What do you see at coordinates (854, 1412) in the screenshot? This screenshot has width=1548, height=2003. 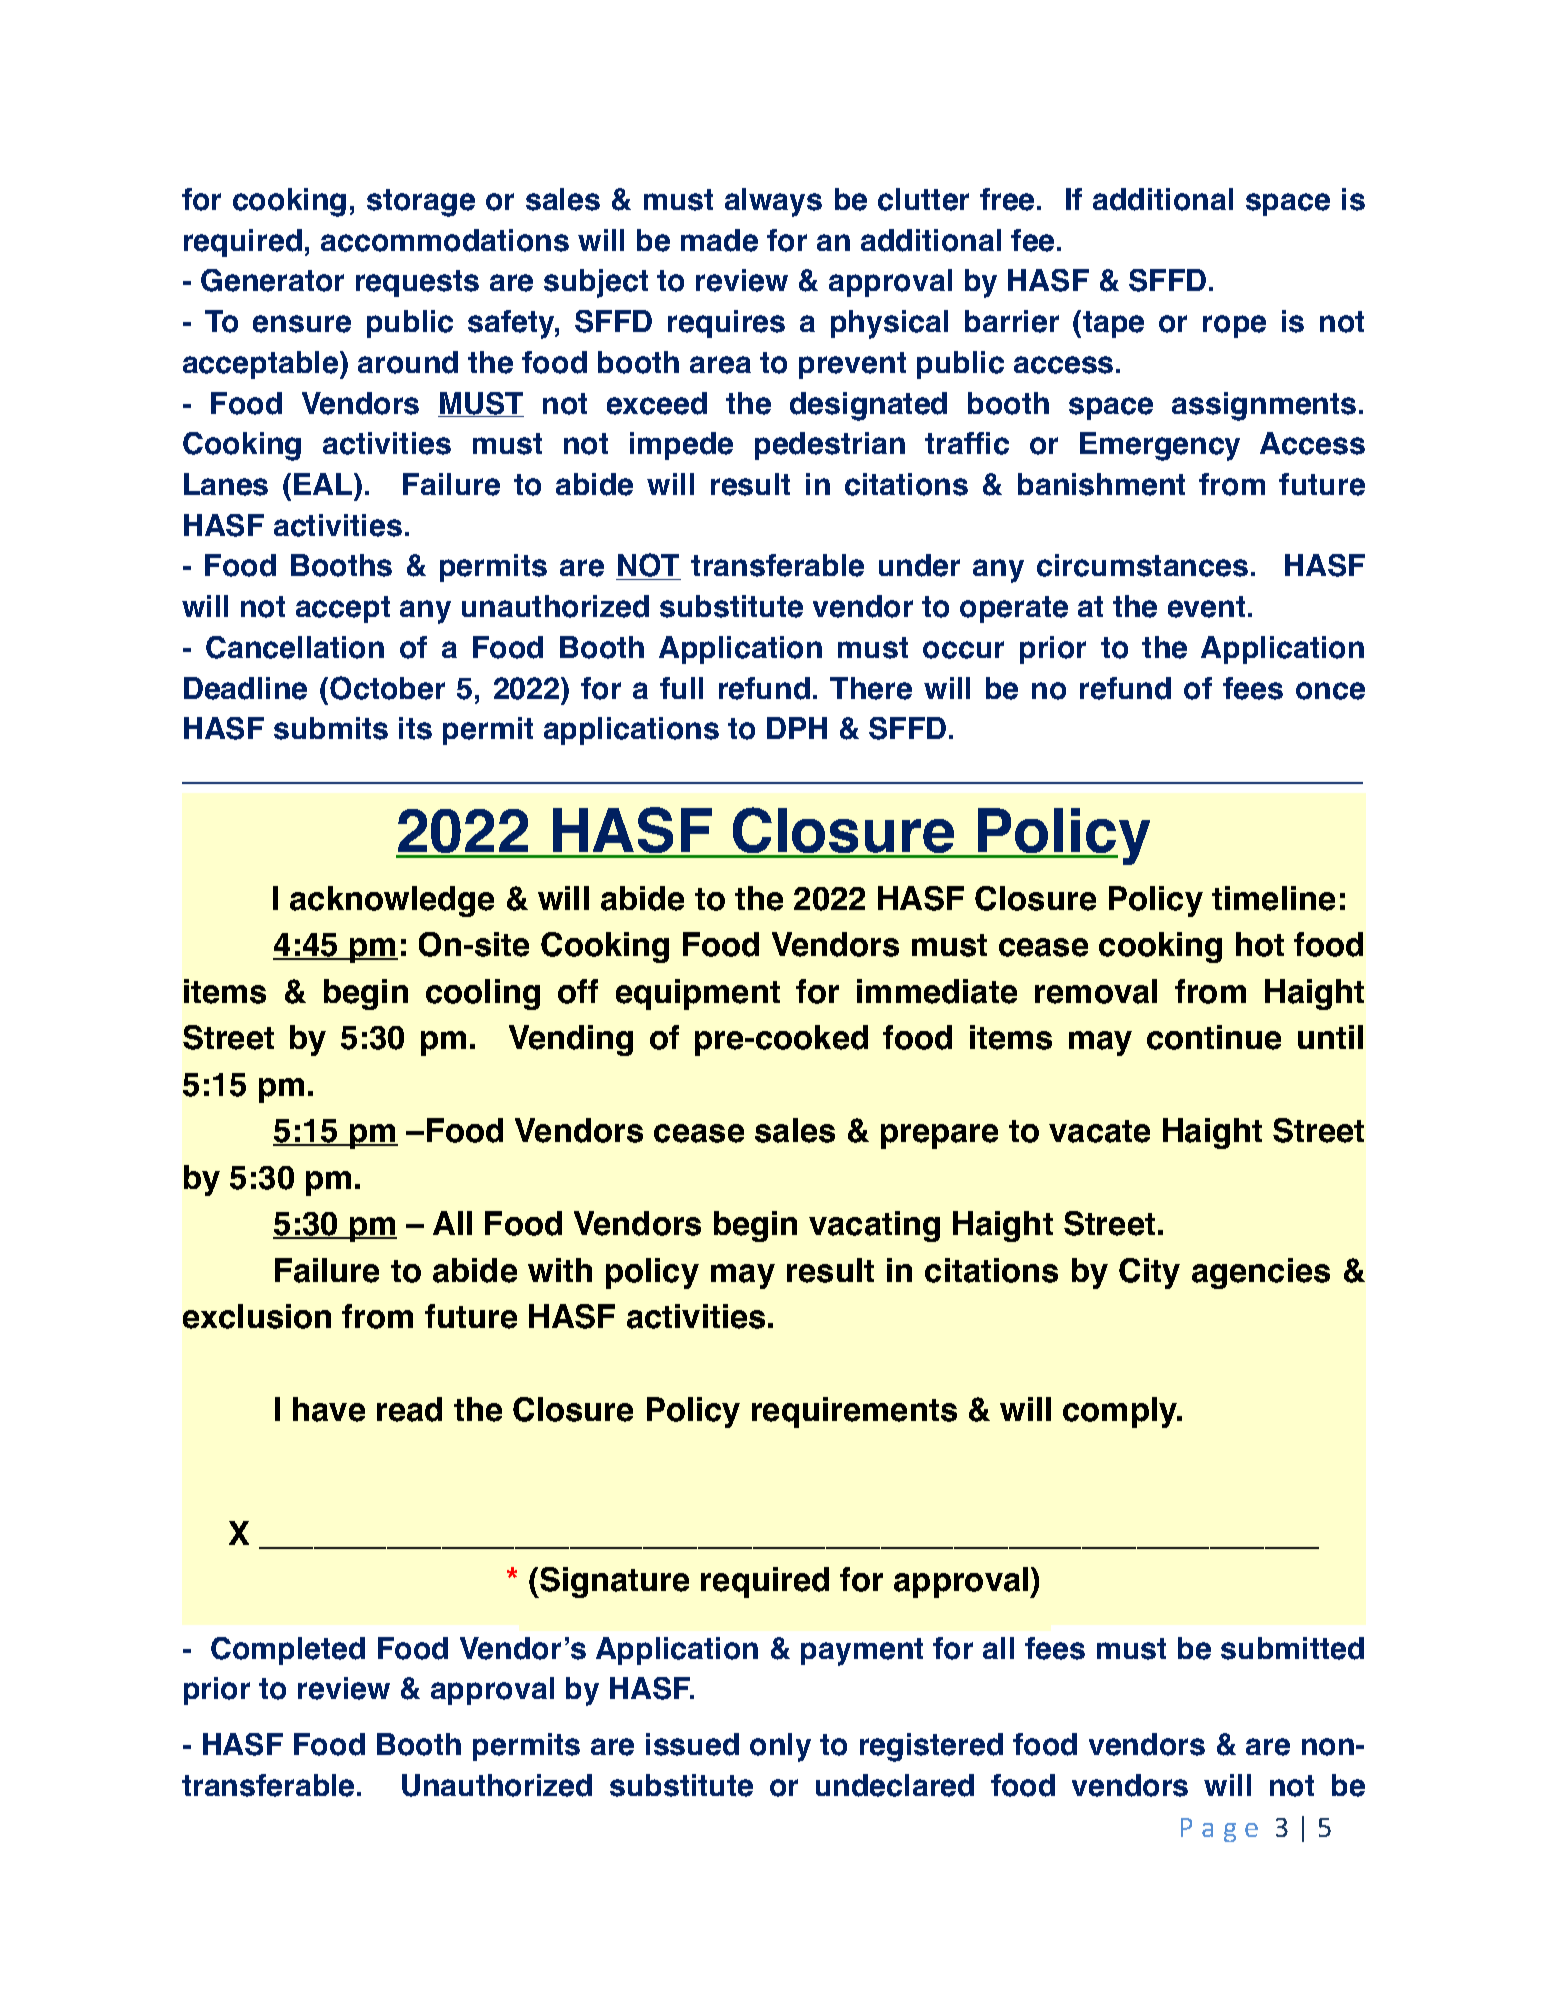 I see `requirements` at bounding box center [854, 1412].
